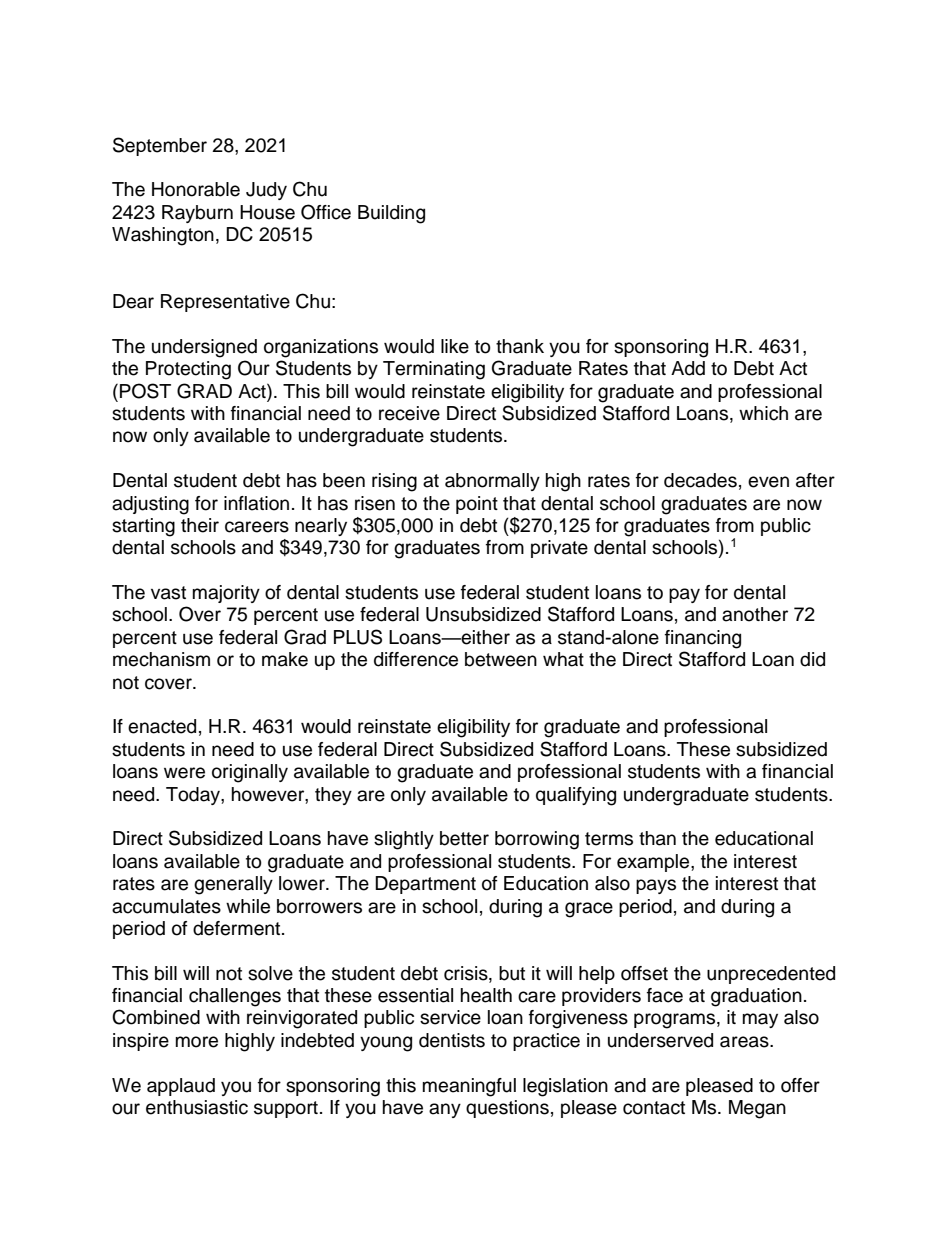  I want to click on applaud, so click(181, 1087).
